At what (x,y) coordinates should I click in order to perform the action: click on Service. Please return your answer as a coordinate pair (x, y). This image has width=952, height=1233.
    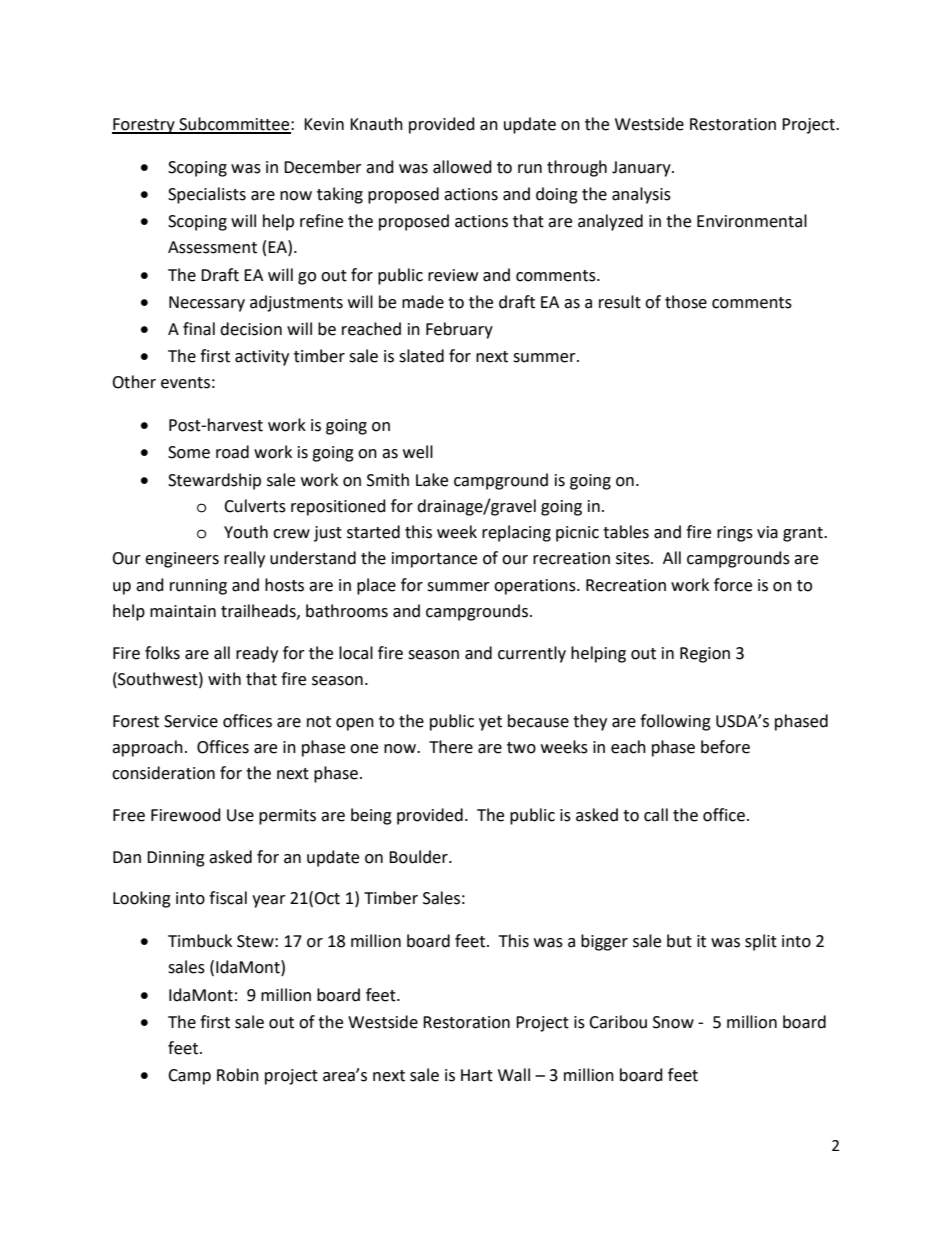
    Looking at the image, I should click on (191, 721).
